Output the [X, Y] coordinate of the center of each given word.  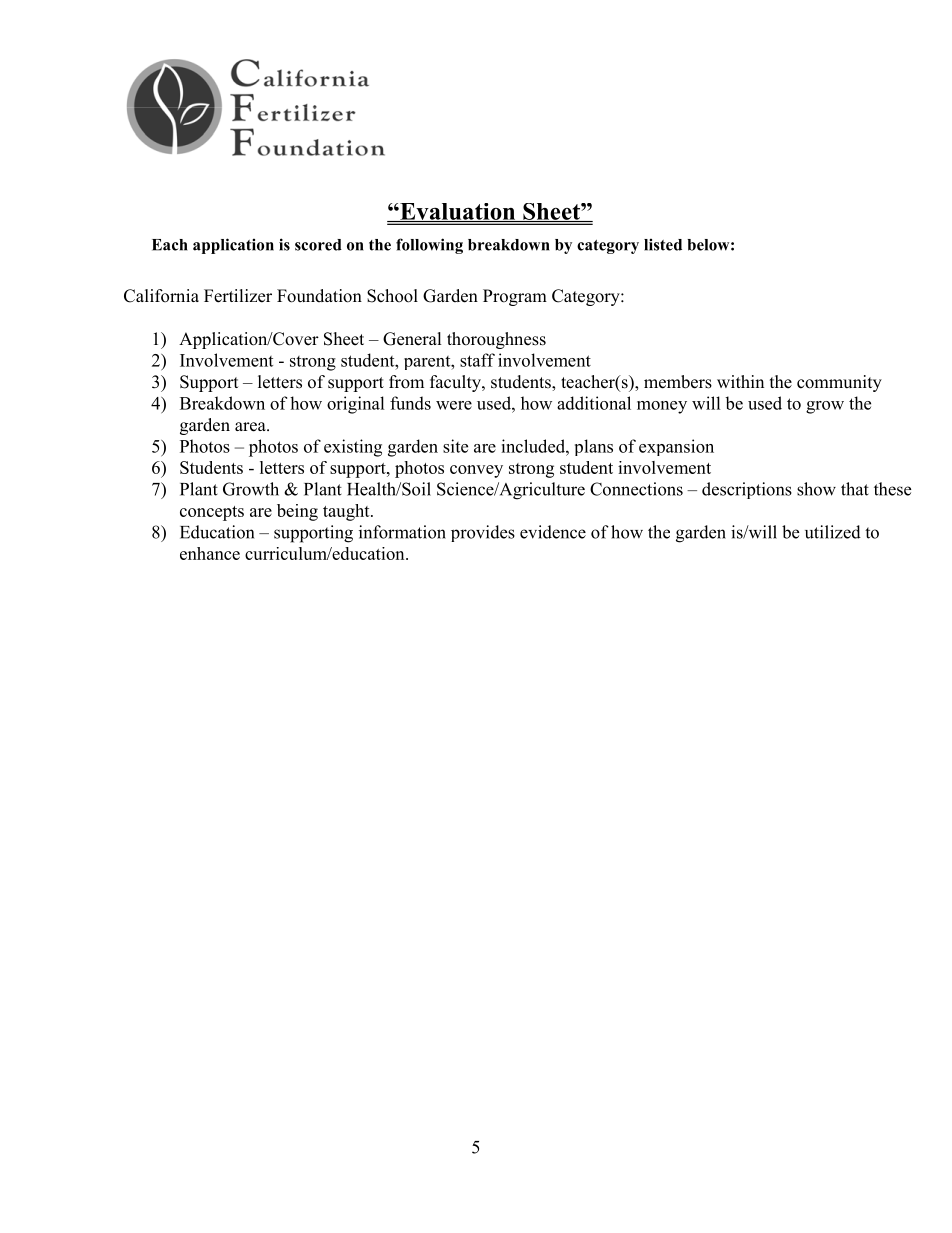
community [839, 383]
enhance [210, 553]
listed [663, 244]
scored [318, 245]
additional [594, 403]
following [429, 246]
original [356, 405]
